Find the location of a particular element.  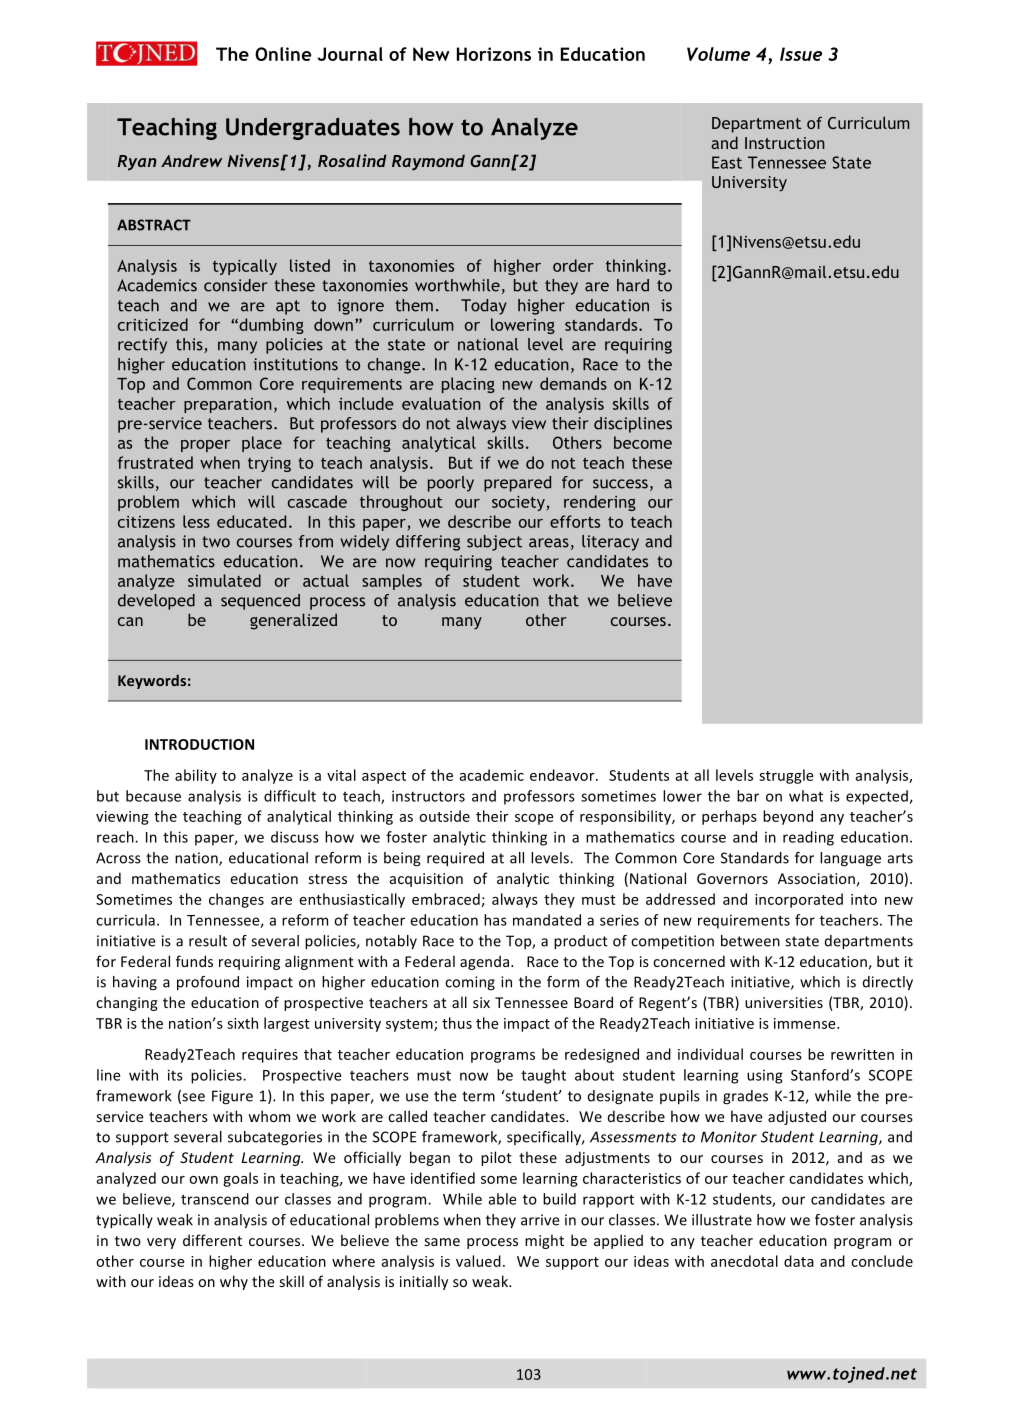

become is located at coordinates (643, 442).
